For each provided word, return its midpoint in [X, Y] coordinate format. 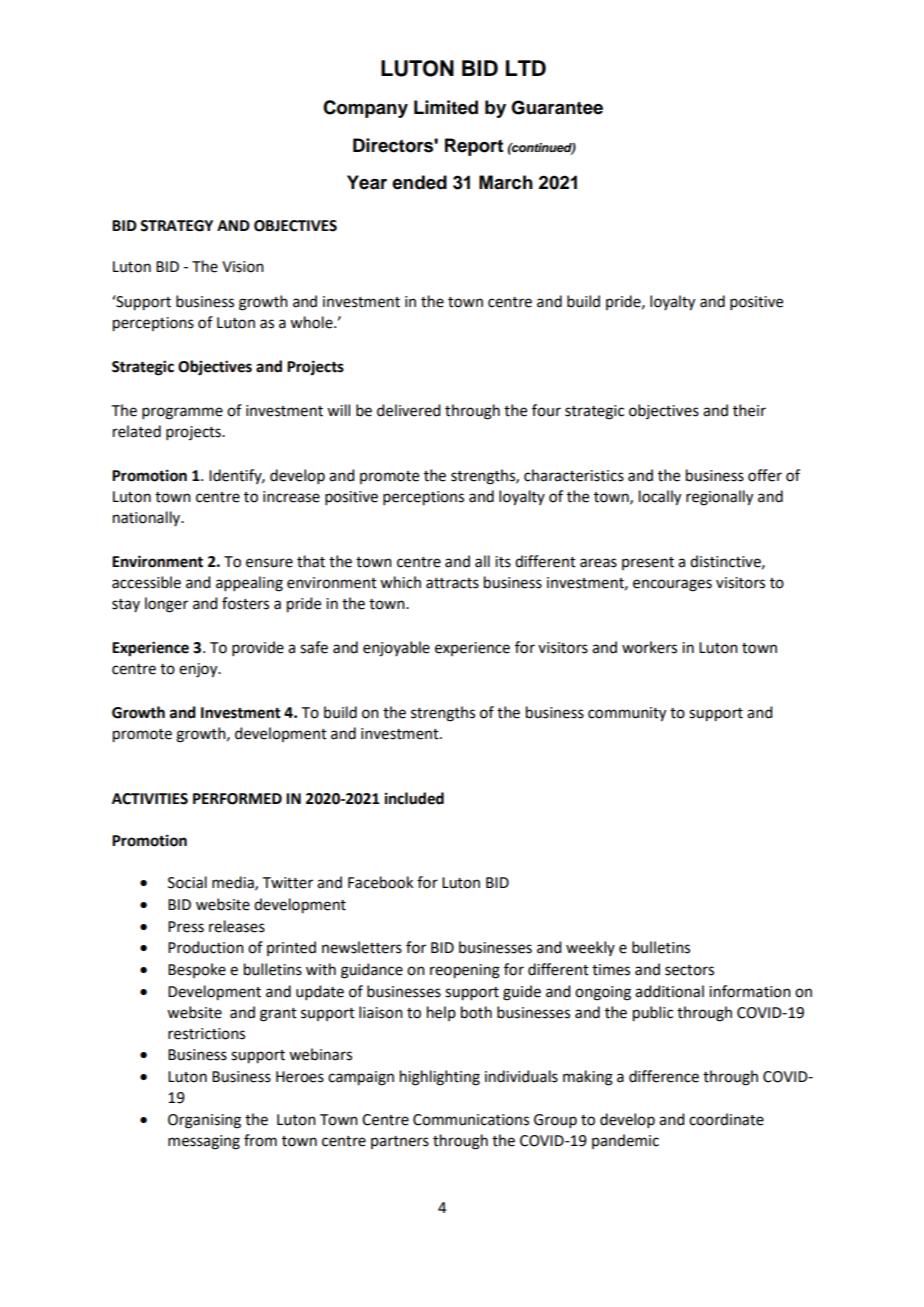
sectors [689, 970]
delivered [408, 410]
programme [182, 413]
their [749, 410]
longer [166, 605]
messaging [204, 1142]
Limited [446, 107]
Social [187, 882]
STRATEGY [176, 226]
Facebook [380, 882]
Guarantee [557, 107]
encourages [672, 585]
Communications [471, 1120]
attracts [452, 583]
